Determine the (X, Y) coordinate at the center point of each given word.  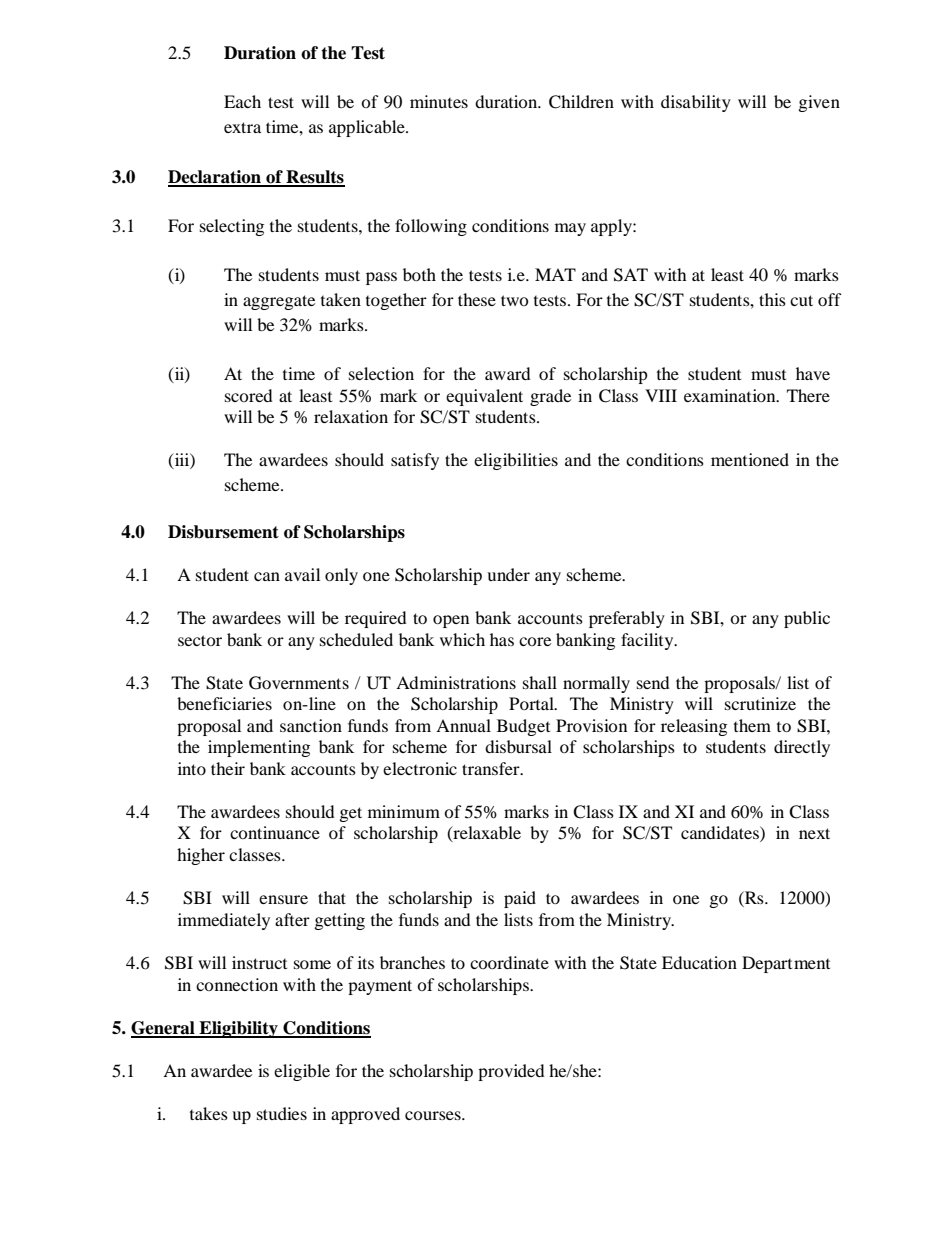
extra (242, 127)
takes (209, 1113)
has (502, 639)
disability (696, 103)
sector (200, 640)
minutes (439, 101)
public (807, 619)
